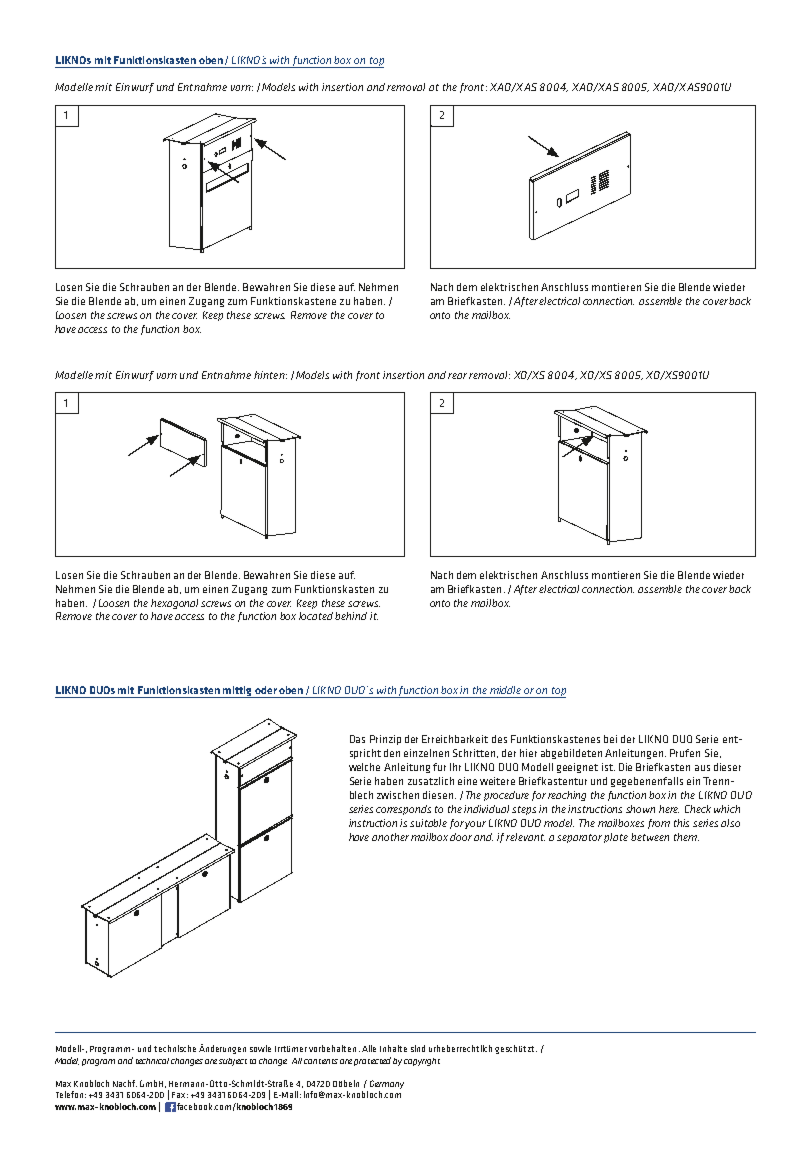 This screenshot has height=1151, width=811. Describe the element at coordinates (390, 837) in the screenshot. I see `another` at that location.
